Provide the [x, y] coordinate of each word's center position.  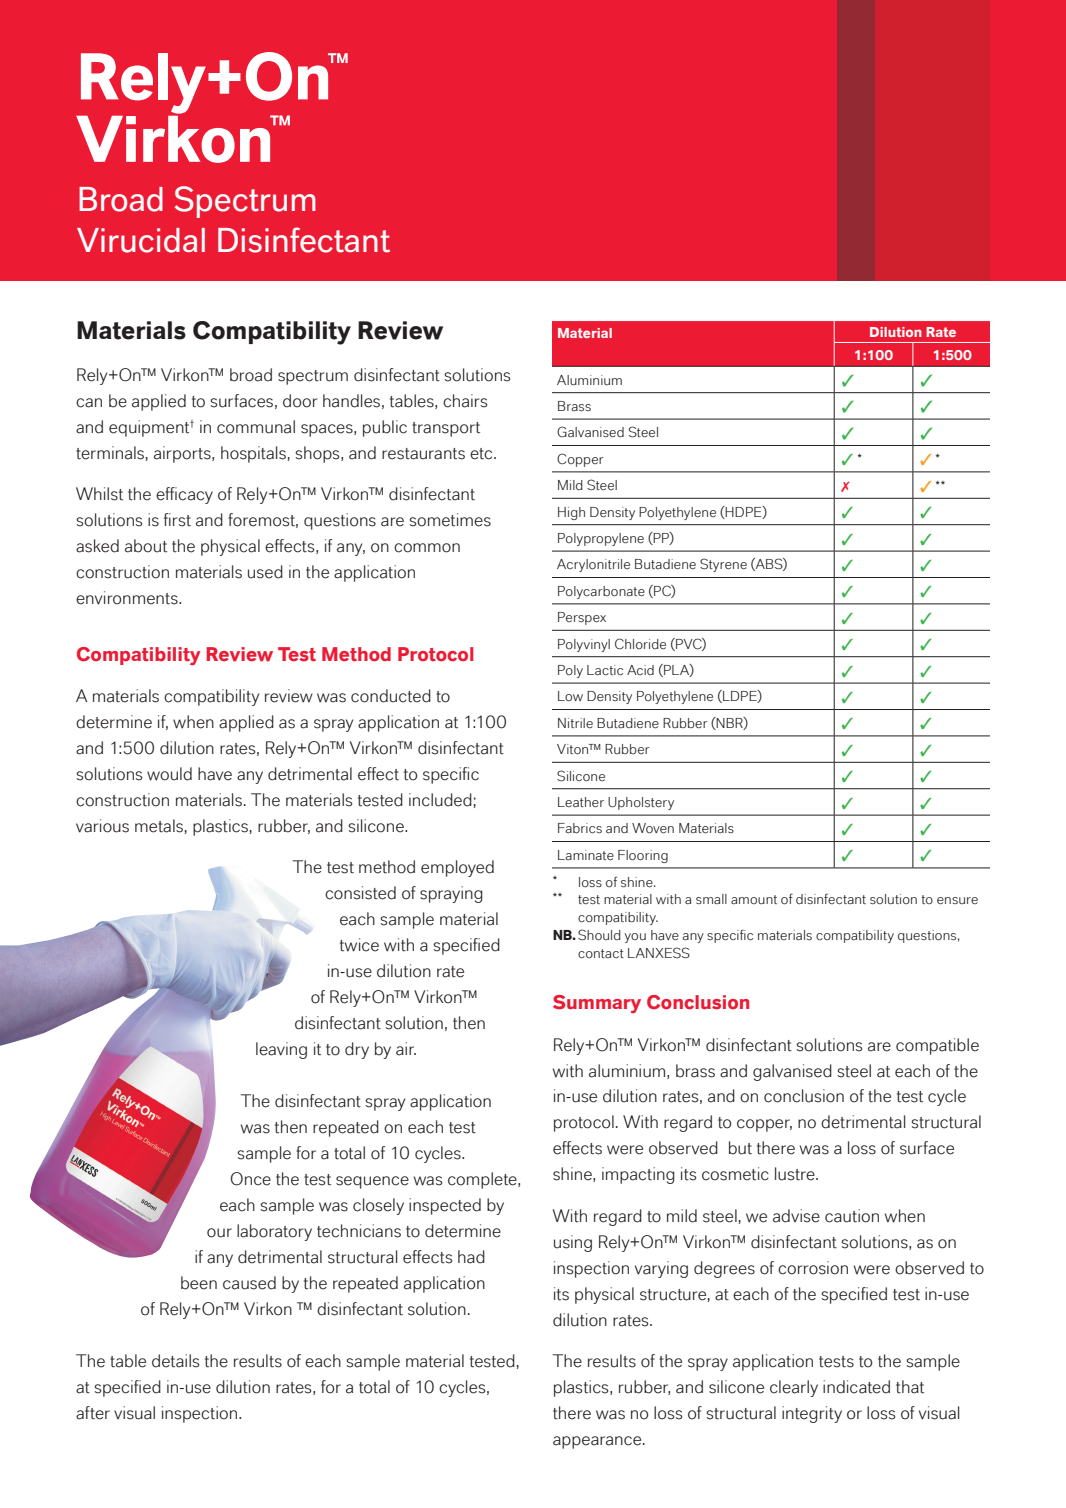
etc [482, 454]
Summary [597, 1004]
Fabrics [580, 828]
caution [852, 1216]
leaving [281, 1050]
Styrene [723, 565]
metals [159, 826]
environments [128, 598]
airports [183, 454]
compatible [937, 1046]
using [573, 1243]
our [219, 1233]
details [175, 1361]
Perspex [582, 618]
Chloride [640, 644]
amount [754, 899]
